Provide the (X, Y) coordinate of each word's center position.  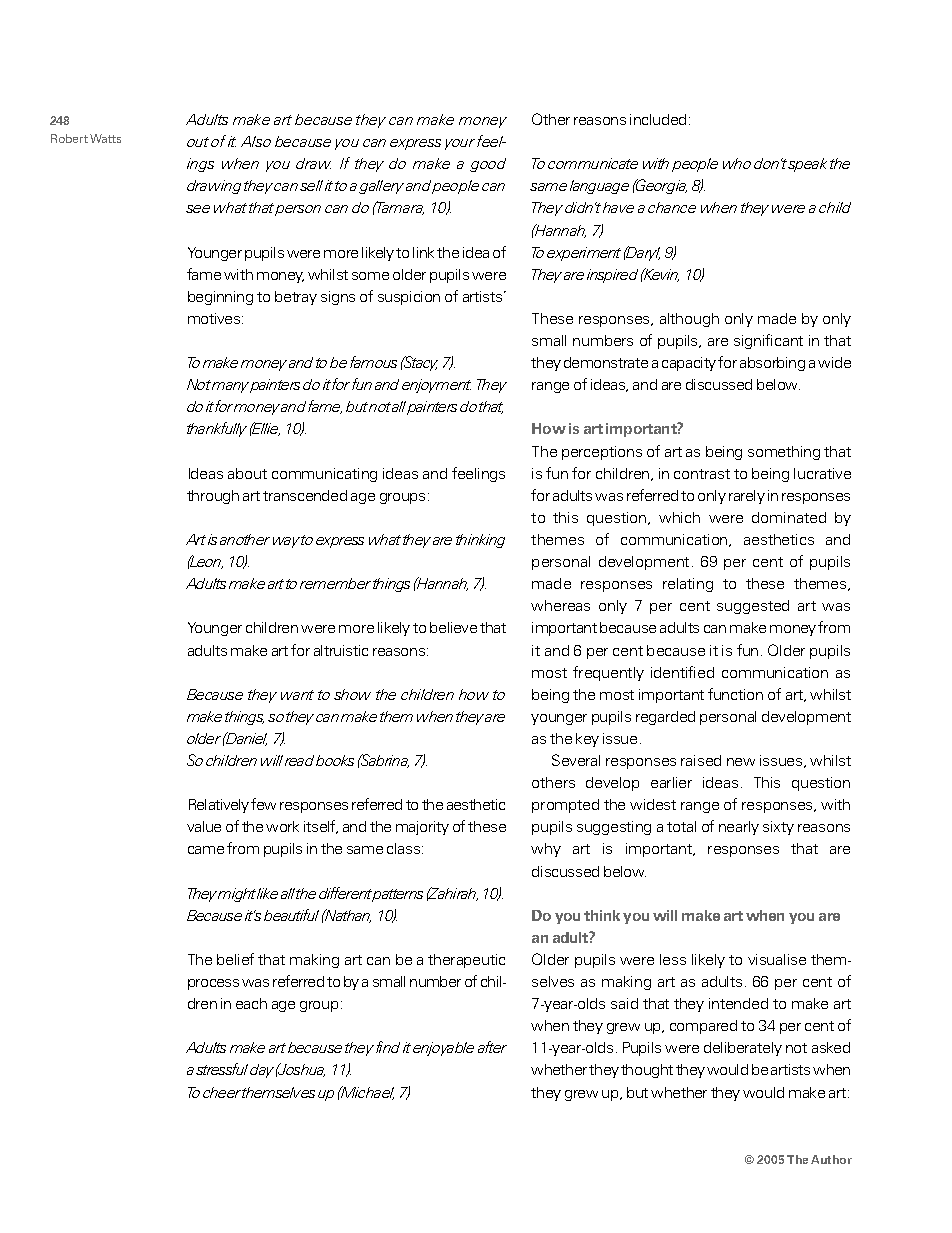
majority (422, 828)
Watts (105, 138)
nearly (739, 828)
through (213, 497)
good (488, 165)
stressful (222, 1069)
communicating (324, 475)
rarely (747, 497)
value (204, 826)
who (737, 163)
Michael (366, 1093)
